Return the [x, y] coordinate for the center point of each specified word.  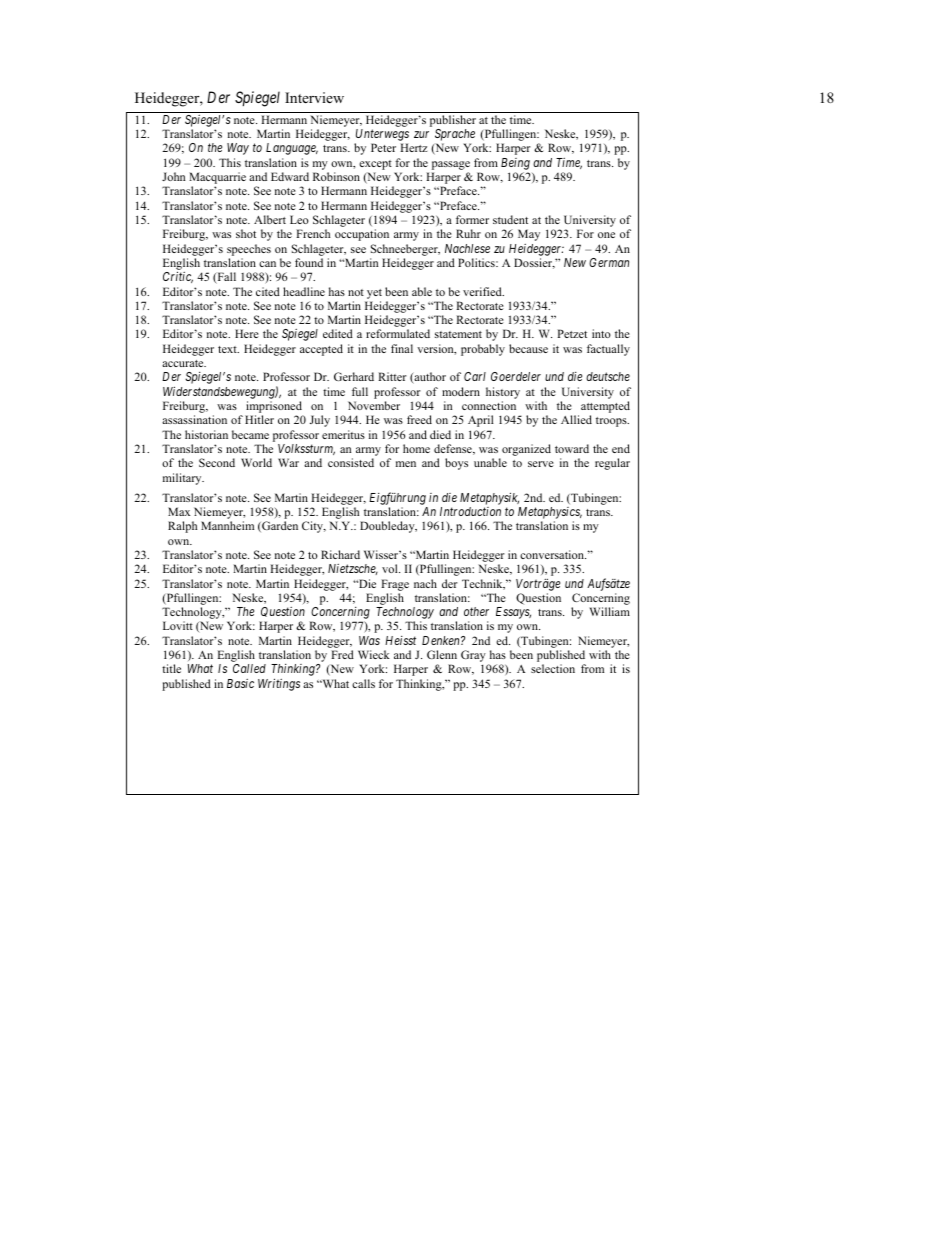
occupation [362, 235]
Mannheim [227, 525]
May [529, 235]
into [601, 333]
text [228, 349]
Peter [383, 147]
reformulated [398, 333]
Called [249, 668]
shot [246, 233]
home [416, 448]
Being [515, 164]
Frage [395, 585]
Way [238, 149]
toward [572, 448]
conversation [553, 554]
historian [206, 434]
